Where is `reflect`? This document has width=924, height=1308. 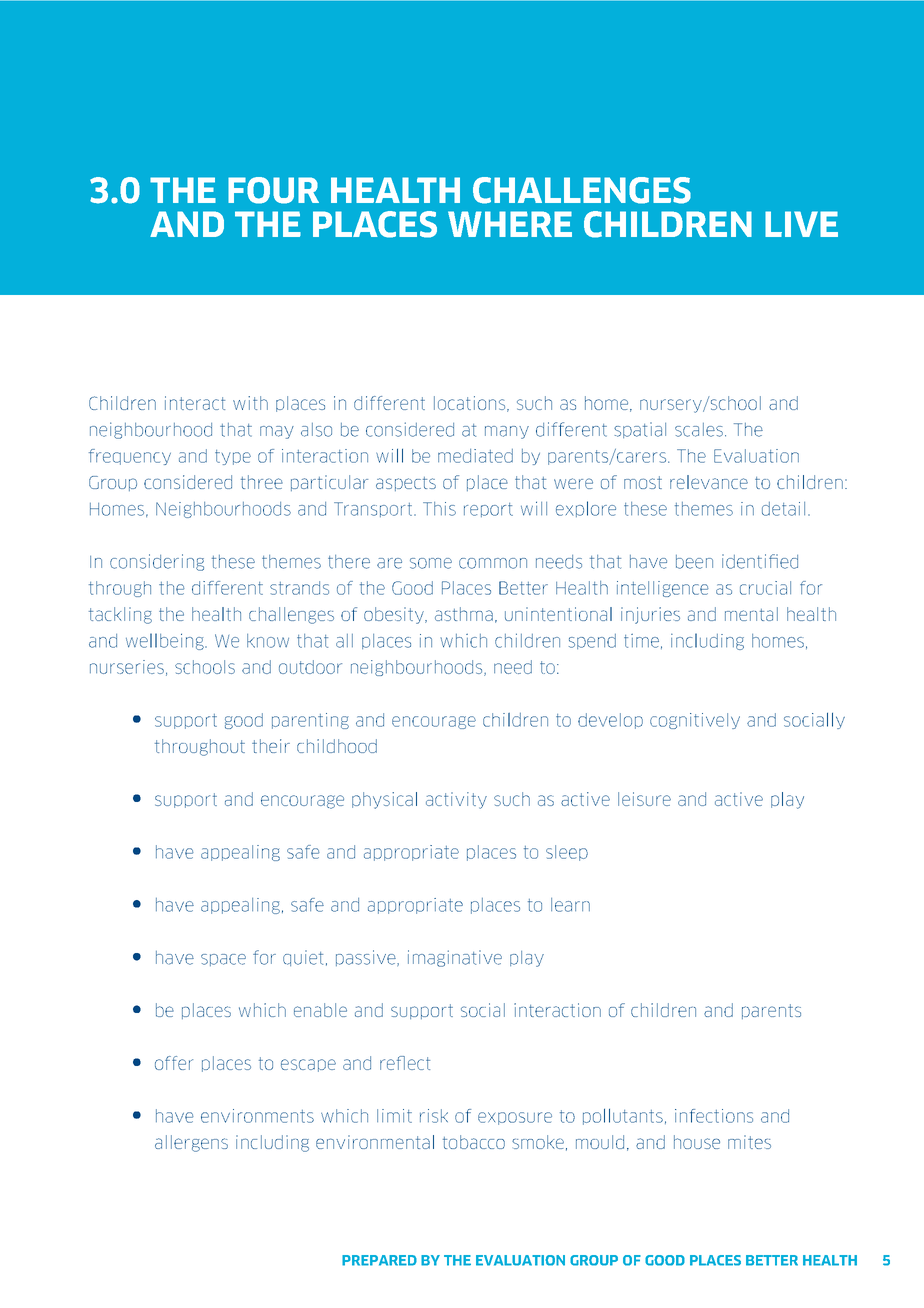
reflect is located at coordinates (405, 1063).
